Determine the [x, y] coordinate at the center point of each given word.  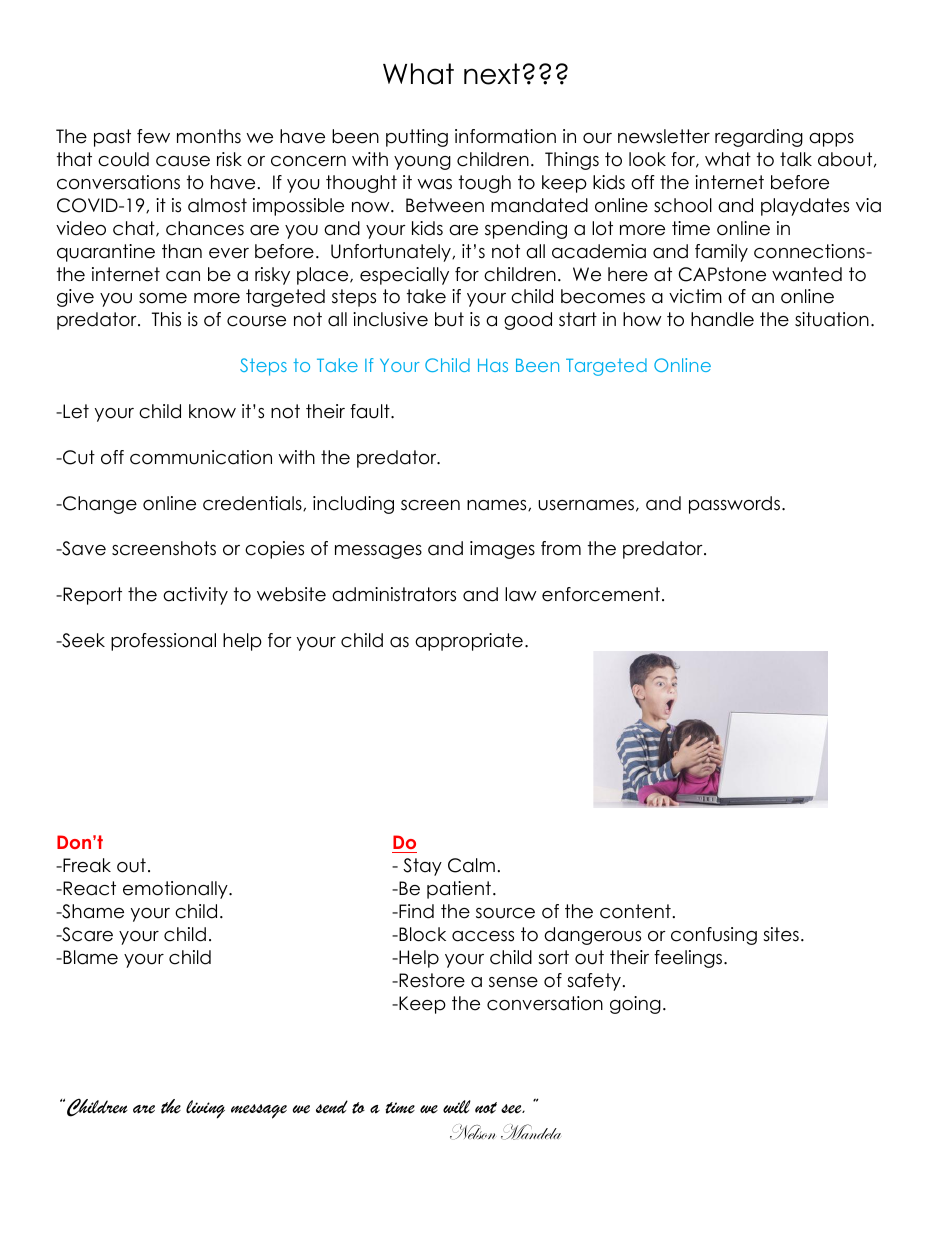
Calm [471, 865]
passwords [734, 505]
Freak [86, 865]
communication [201, 457]
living [205, 1109]
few [153, 136]
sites [781, 934]
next [492, 74]
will [457, 1106]
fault [371, 411]
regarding [759, 138]
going [635, 1005]
